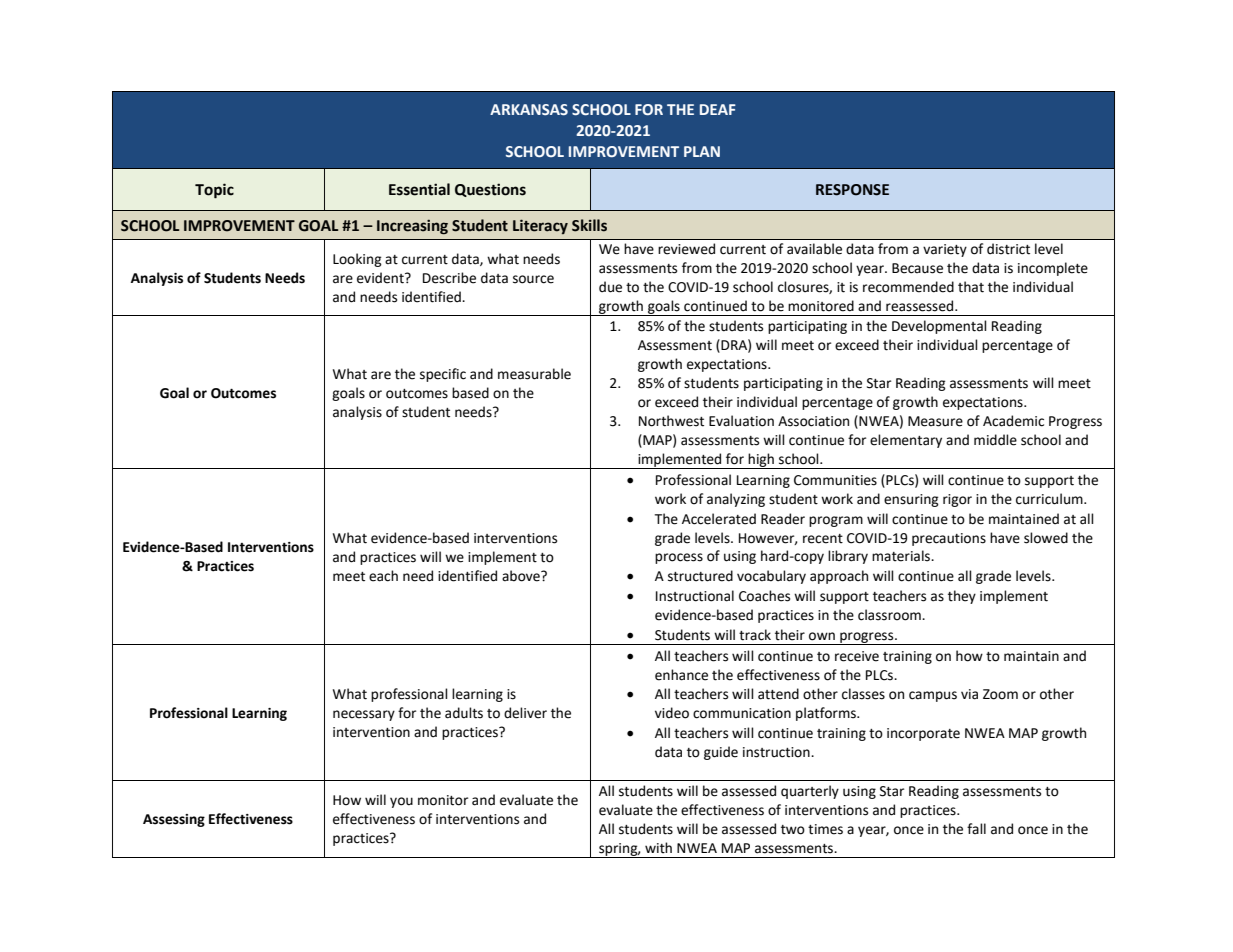 The image size is (1233, 952). I want to click on fall, so click(976, 828).
